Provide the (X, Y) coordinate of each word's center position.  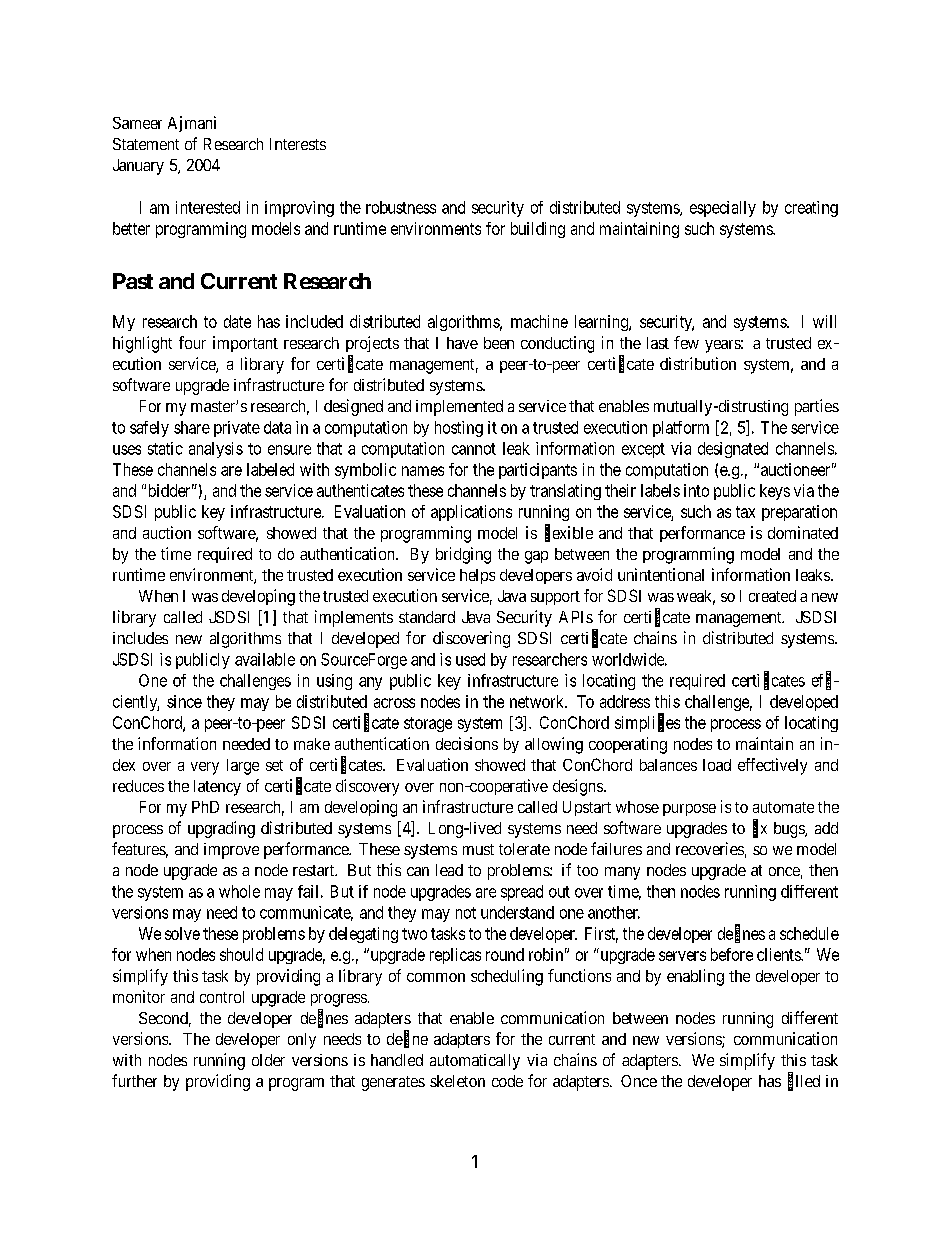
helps (477, 576)
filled (804, 1081)
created (772, 596)
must (478, 849)
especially (723, 209)
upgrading (221, 829)
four (192, 342)
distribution (698, 363)
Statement (146, 144)
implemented (459, 408)
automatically (475, 1062)
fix (760, 828)
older (268, 1060)
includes (140, 638)
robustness (401, 207)
